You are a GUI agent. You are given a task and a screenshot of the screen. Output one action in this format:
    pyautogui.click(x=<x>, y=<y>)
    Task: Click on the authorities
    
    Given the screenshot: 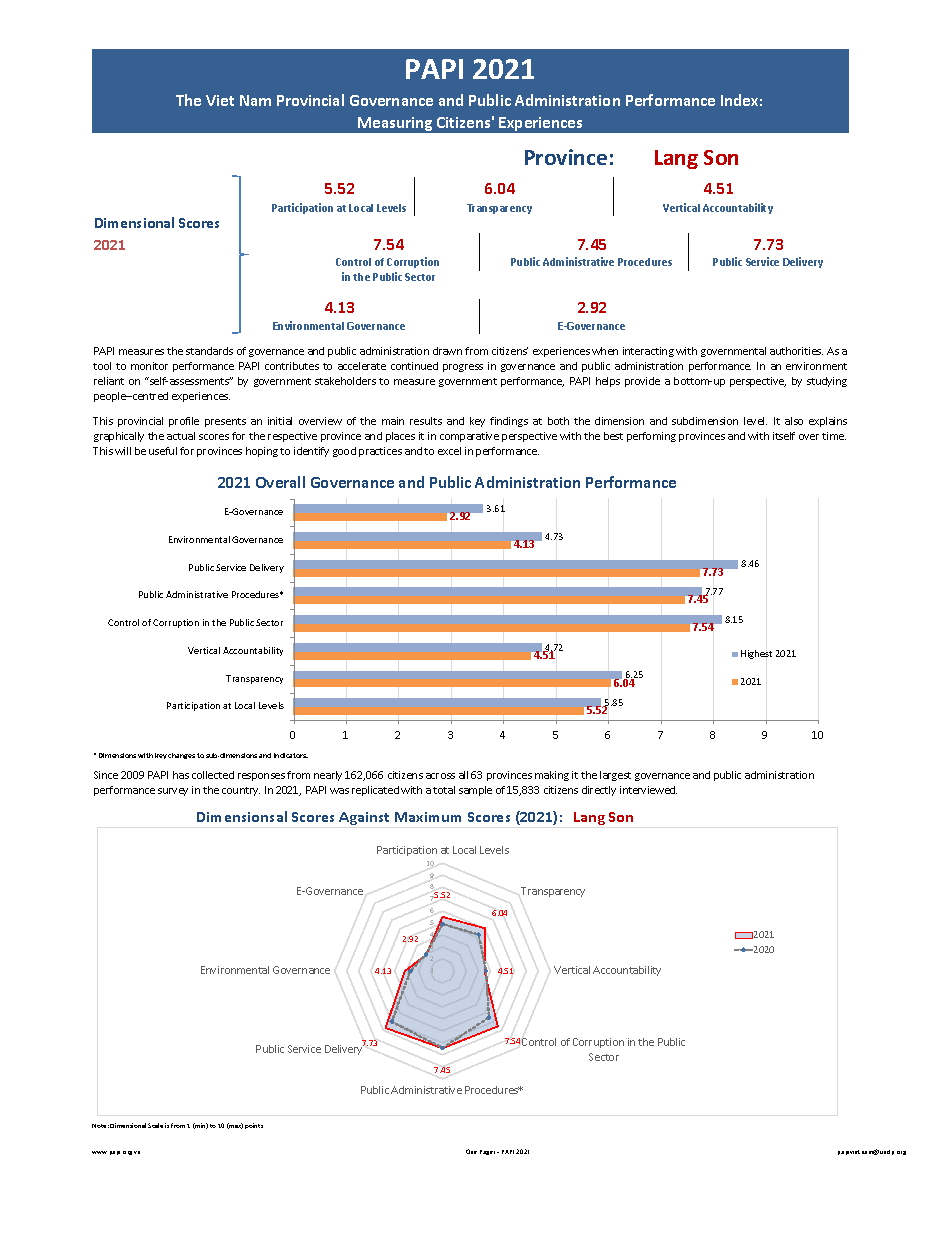 What is the action you would take?
    pyautogui.click(x=796, y=351)
